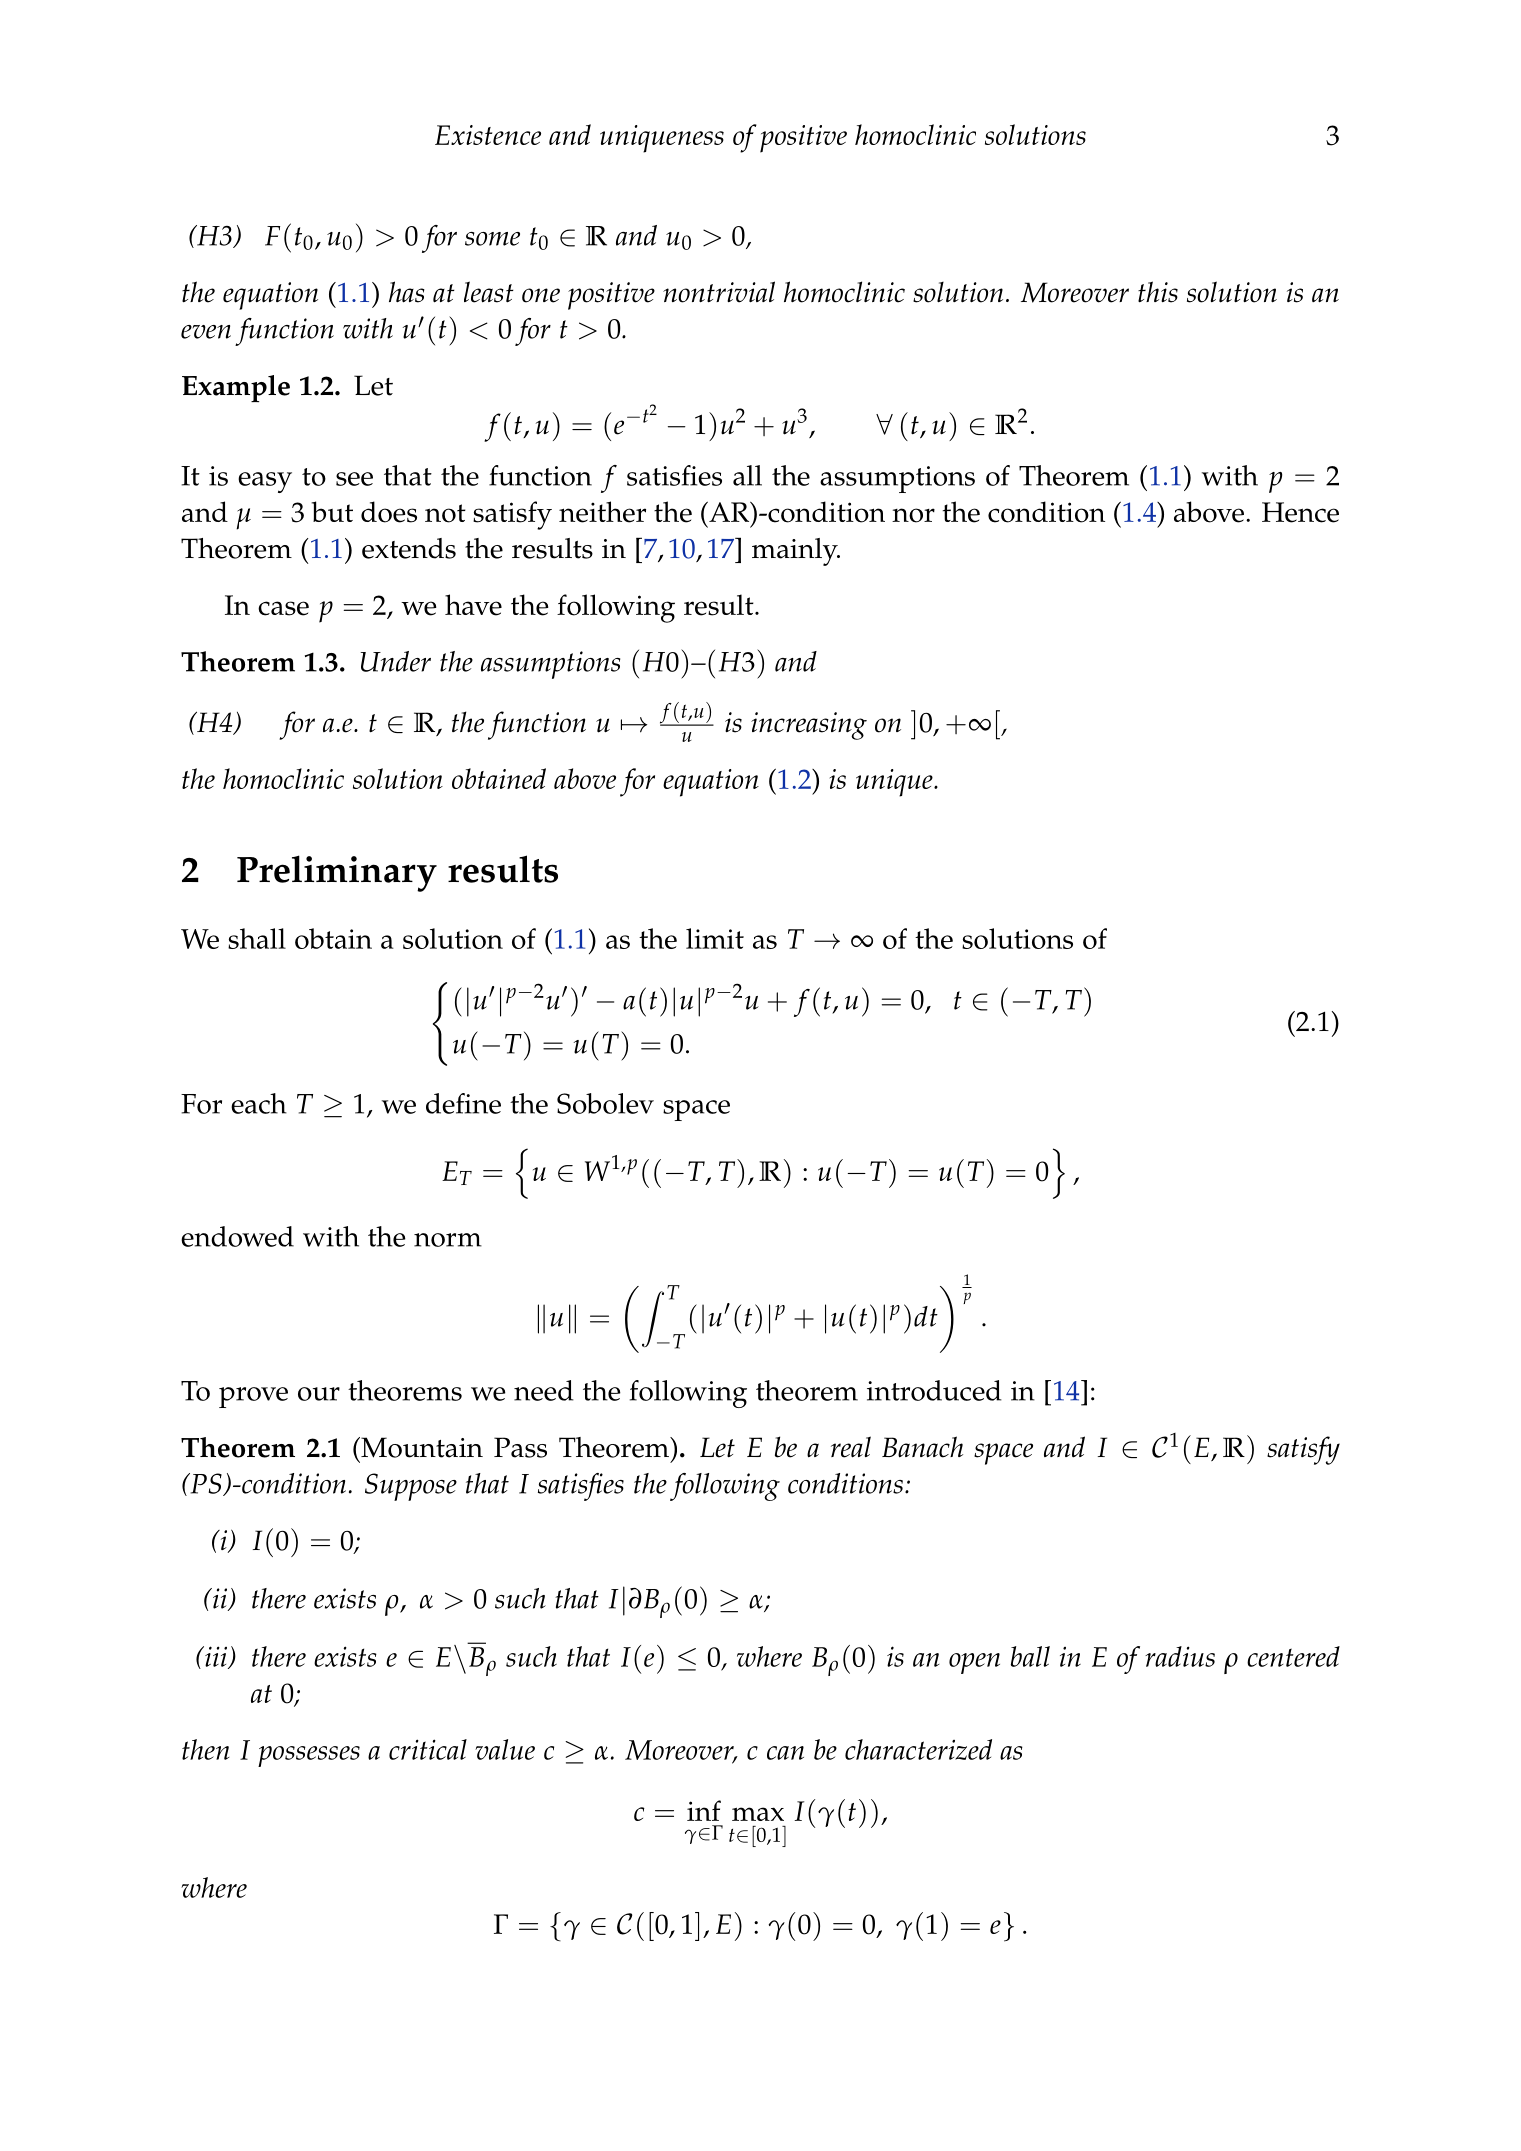  What do you see at coordinates (796, 552) in the screenshot?
I see `mainly` at bounding box center [796, 552].
